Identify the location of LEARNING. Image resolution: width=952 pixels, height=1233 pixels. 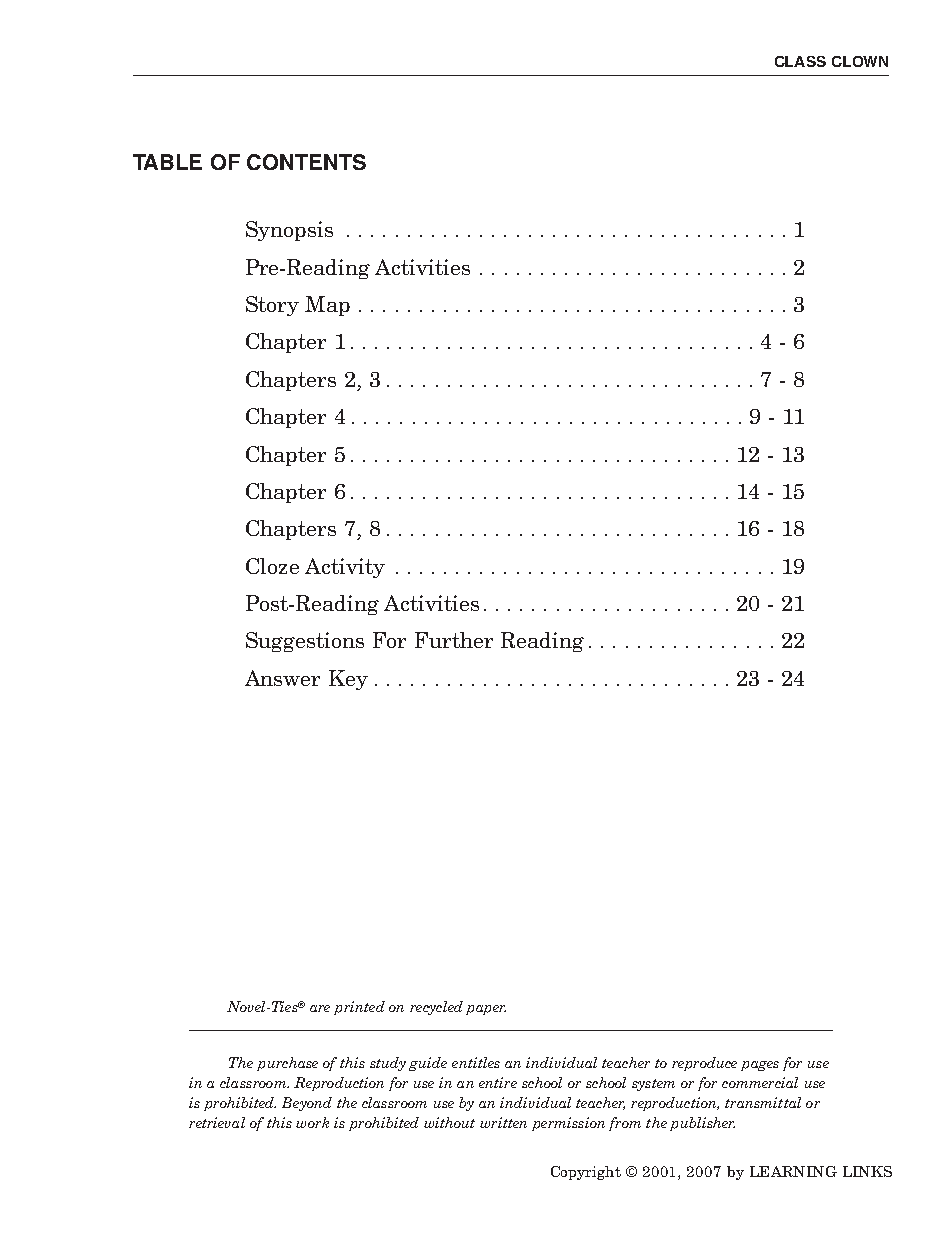
(793, 1171).
